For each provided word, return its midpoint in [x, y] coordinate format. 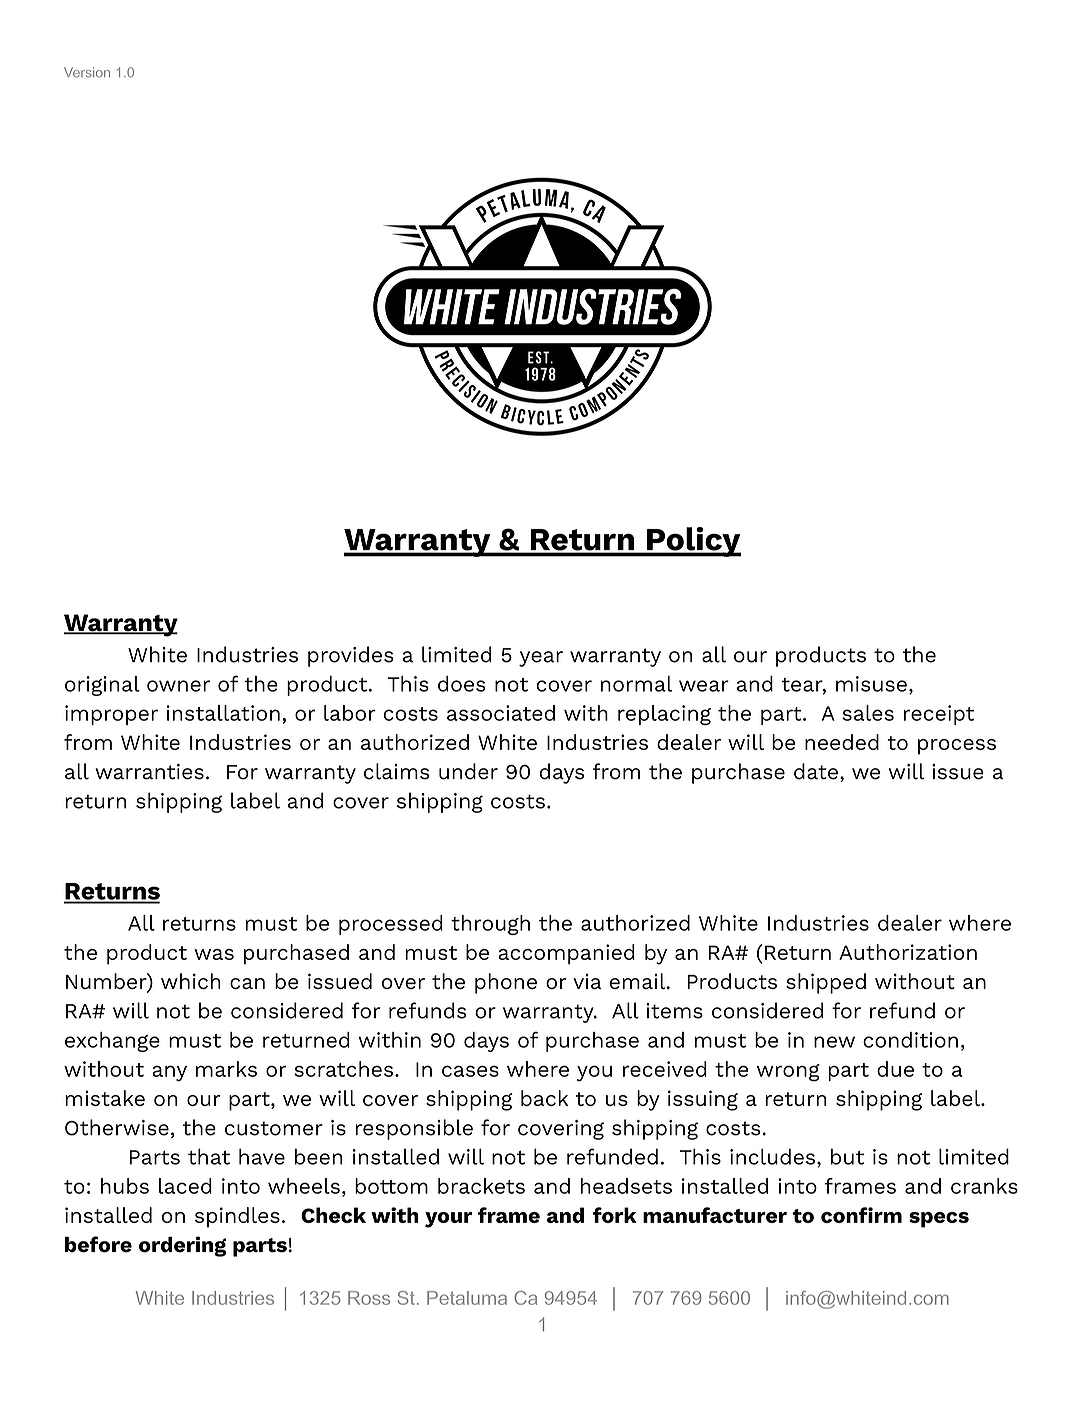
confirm [861, 1215]
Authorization [908, 952]
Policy [693, 542]
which [191, 981]
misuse [871, 684]
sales [868, 713]
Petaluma [467, 1298]
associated [501, 713]
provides [351, 656]
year [541, 659]
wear [704, 686]
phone [506, 983]
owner [178, 686]
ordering [182, 1246]
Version [87, 72]
